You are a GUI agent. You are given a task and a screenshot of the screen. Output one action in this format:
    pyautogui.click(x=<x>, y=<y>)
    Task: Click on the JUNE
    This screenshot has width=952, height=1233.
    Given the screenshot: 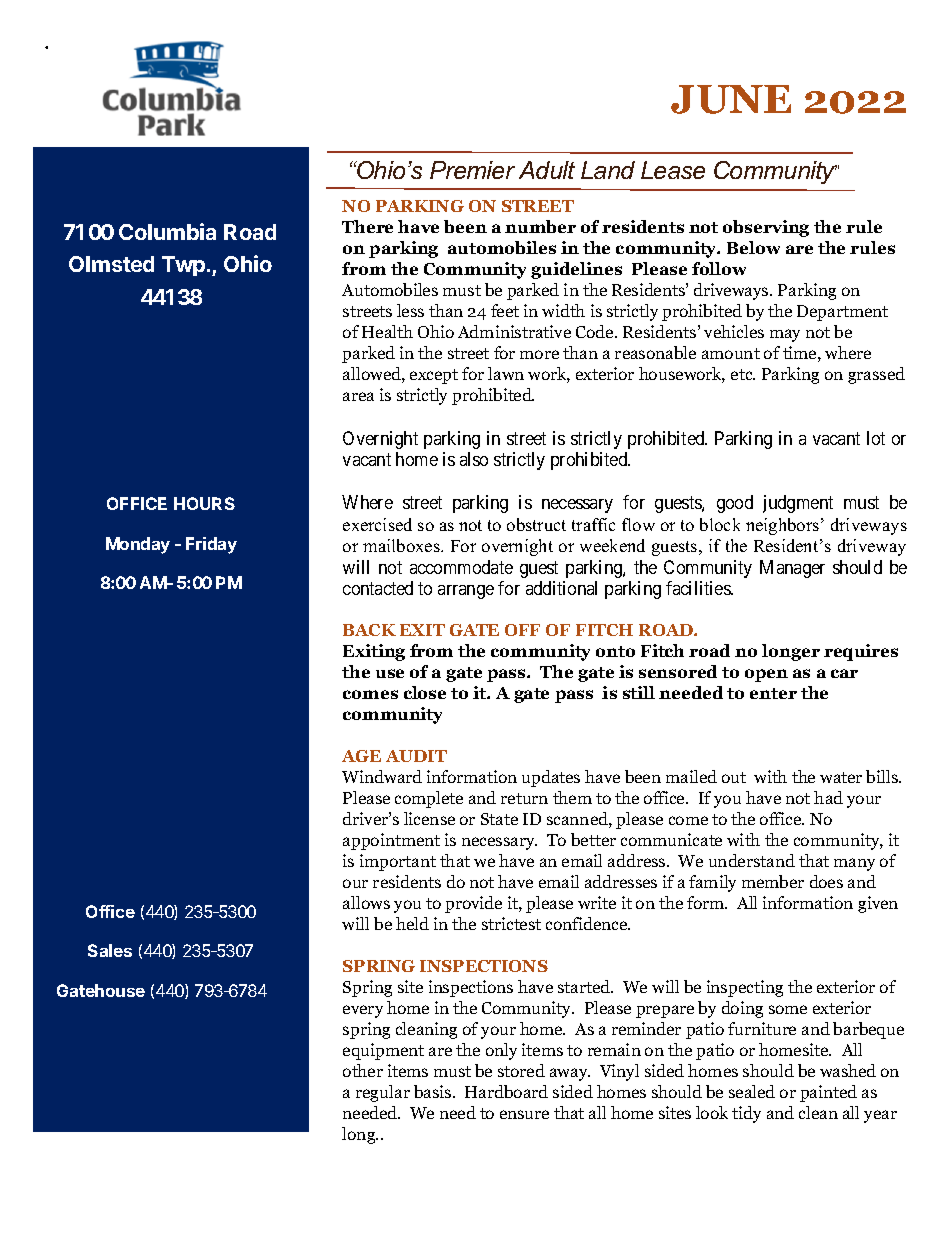 What is the action you would take?
    pyautogui.click(x=731, y=99)
